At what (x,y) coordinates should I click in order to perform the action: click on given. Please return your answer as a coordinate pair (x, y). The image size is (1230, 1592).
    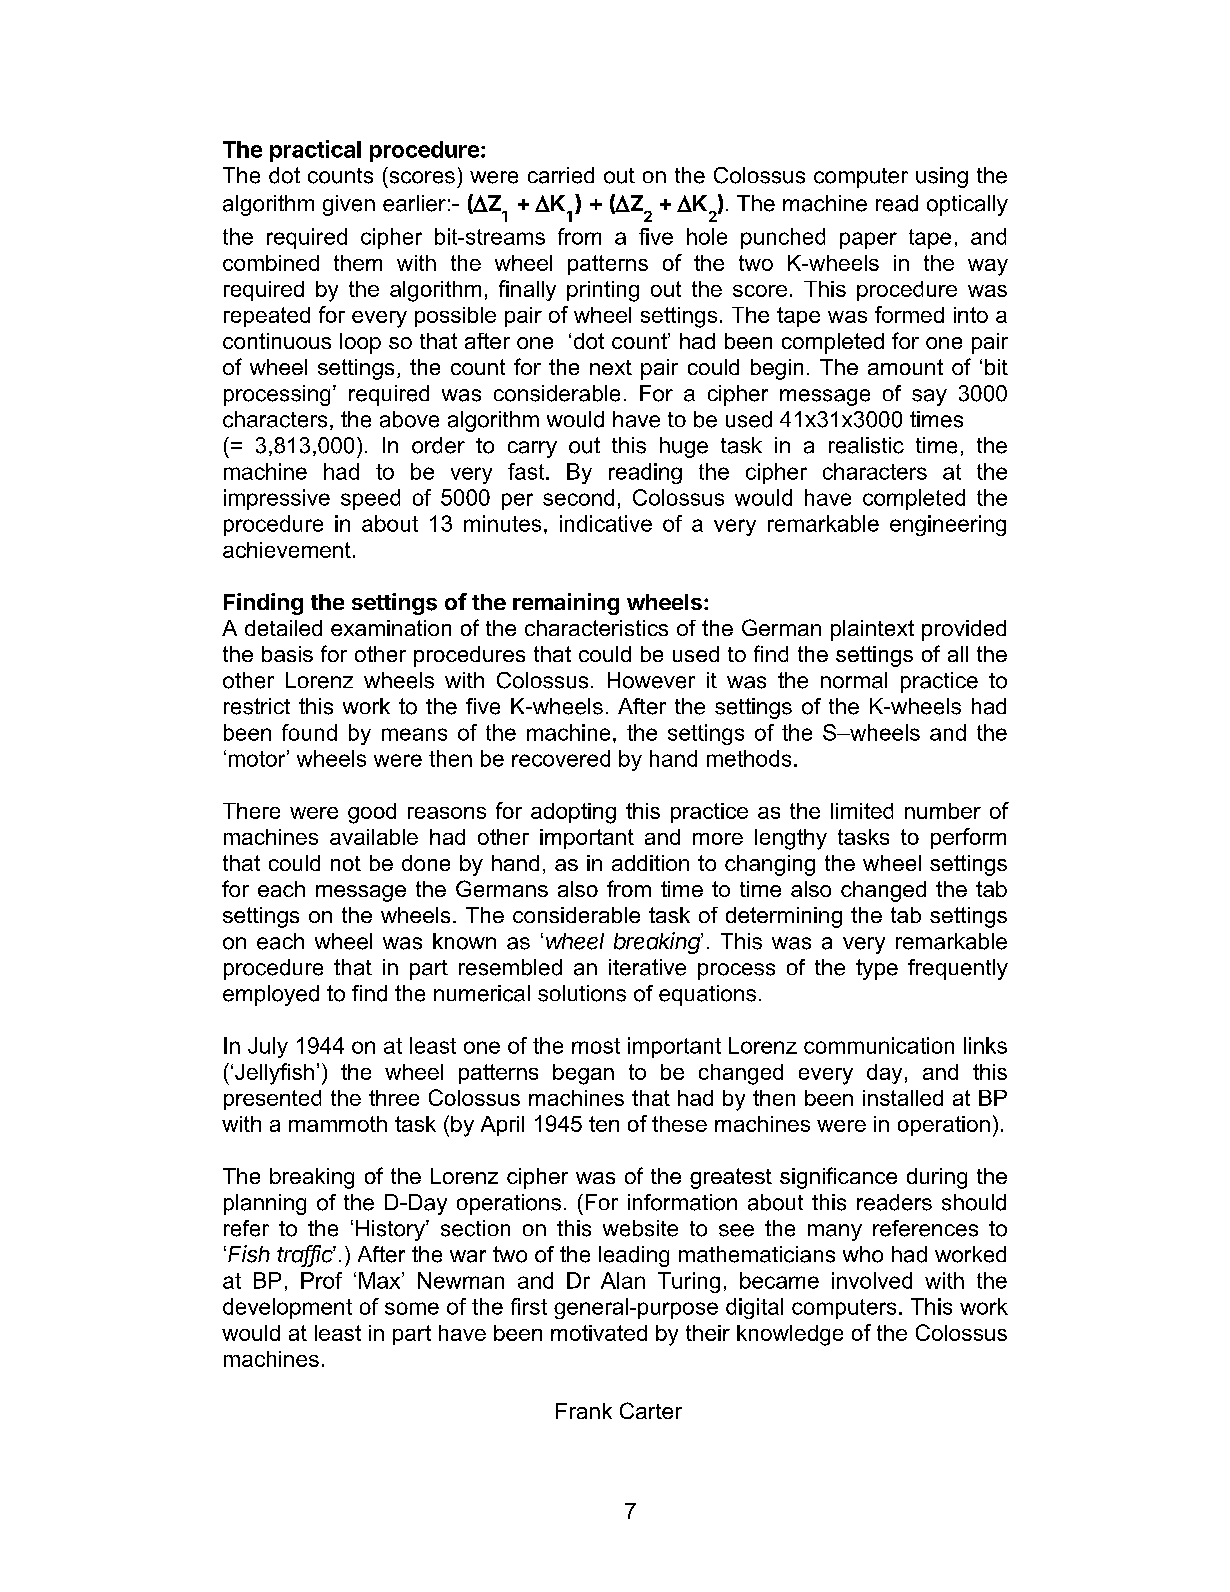
    Looking at the image, I should click on (349, 205).
